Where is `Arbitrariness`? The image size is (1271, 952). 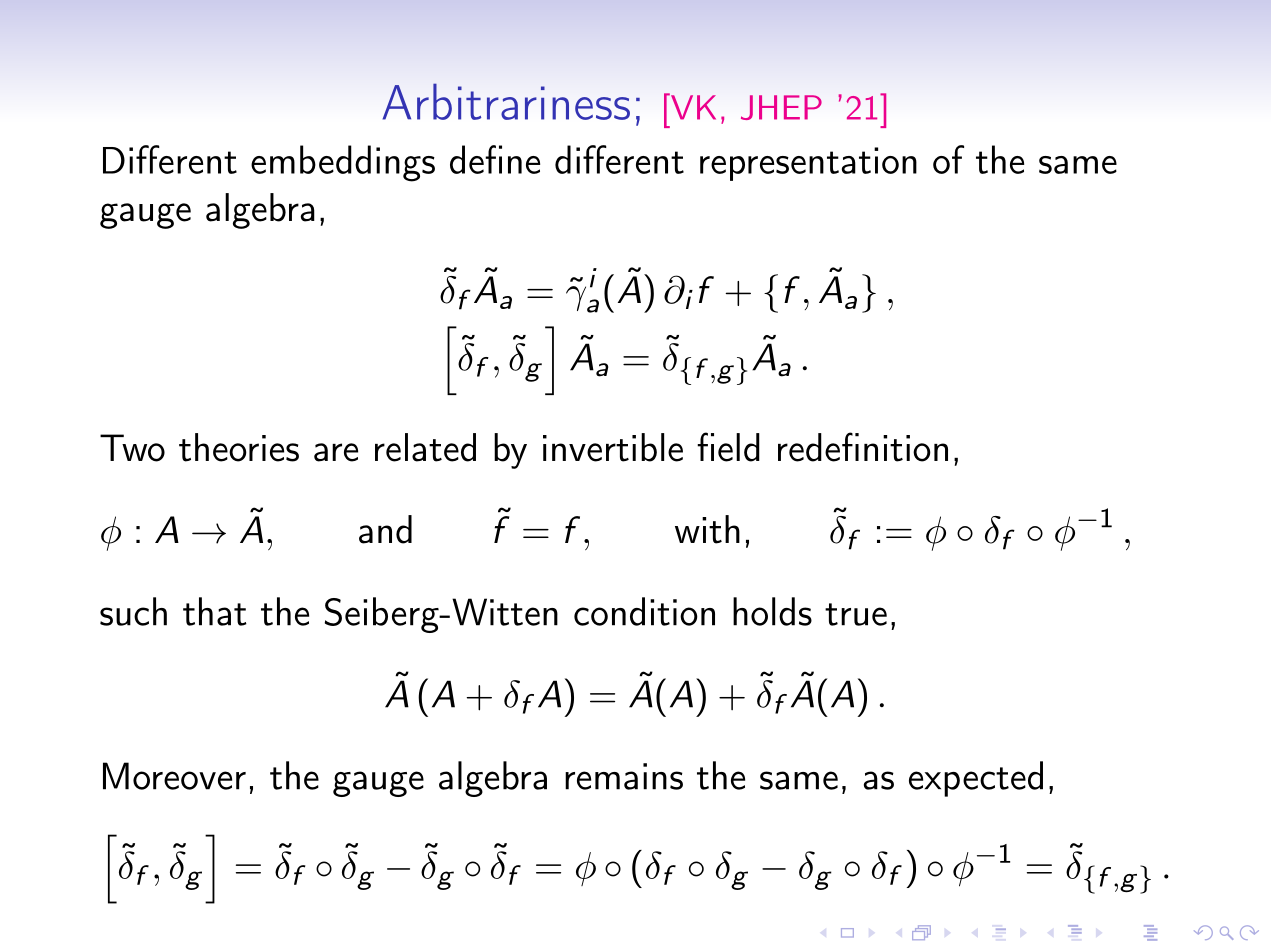
Arbitrariness is located at coordinates (506, 101).
